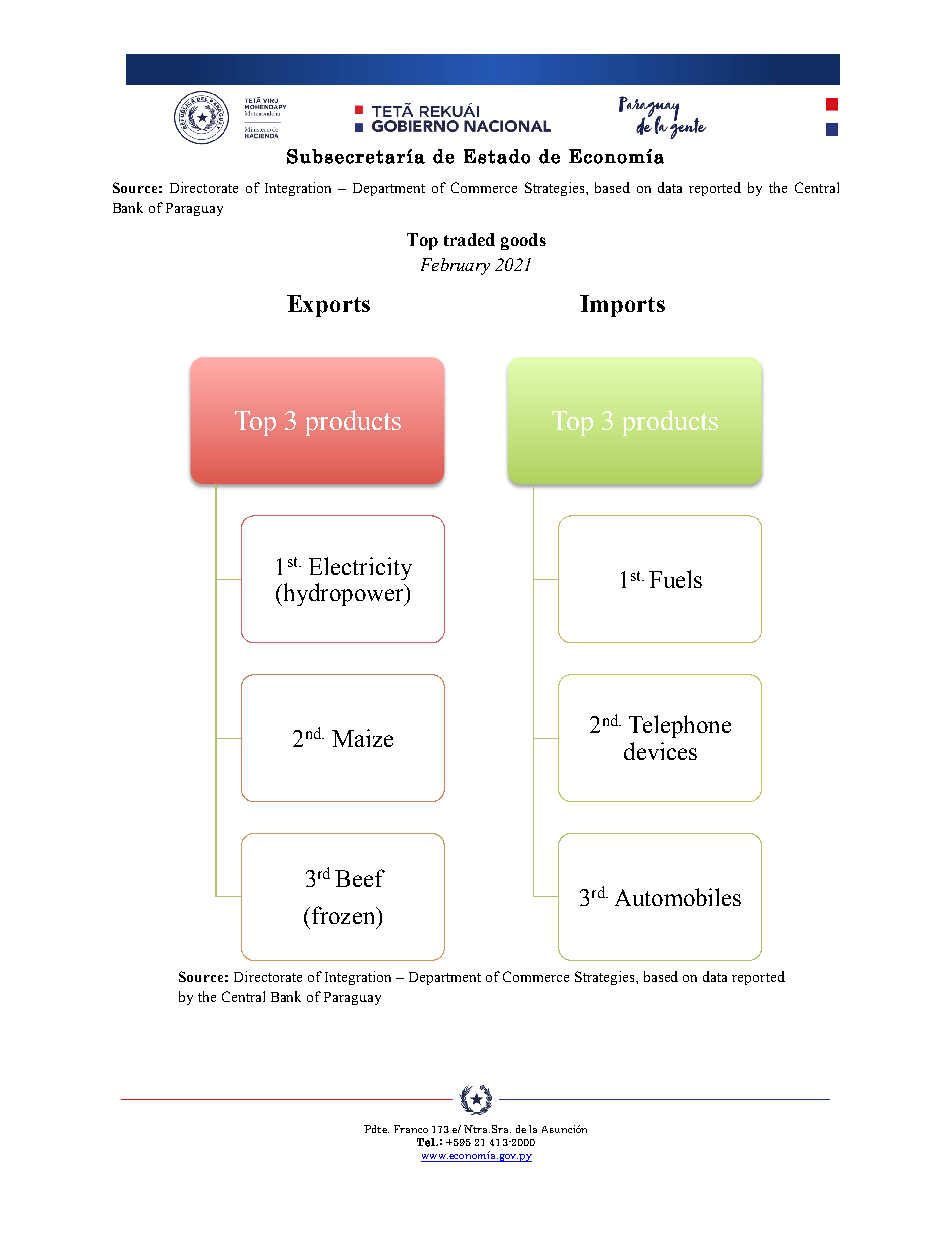 This page has width=952, height=1233. What do you see at coordinates (360, 878) in the page?
I see `Beef` at bounding box center [360, 878].
